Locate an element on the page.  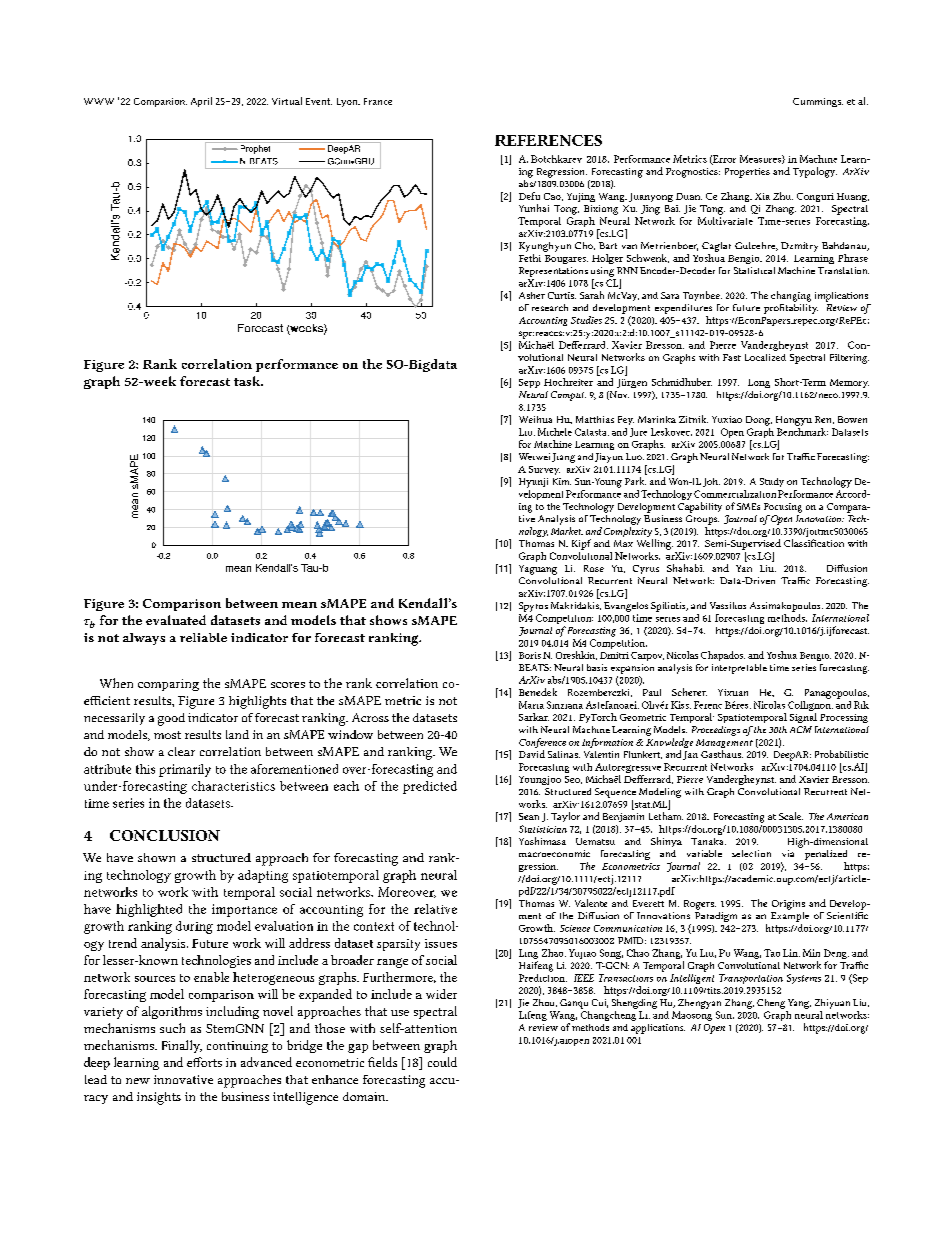
selection is located at coordinates (751, 853).
